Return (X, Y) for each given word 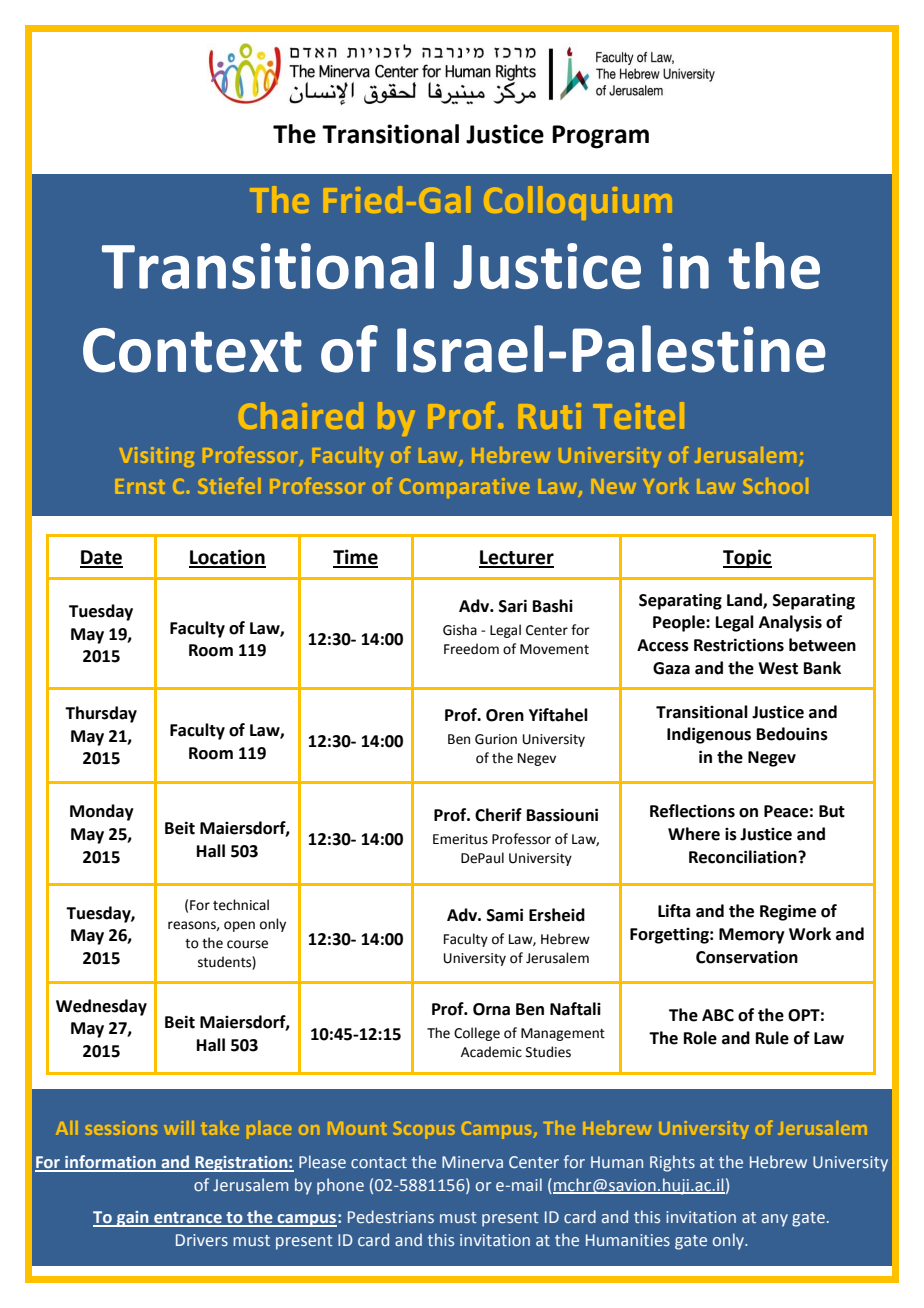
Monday (102, 812)
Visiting (157, 457)
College (477, 1034)
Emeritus (460, 839)
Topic (747, 558)
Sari (513, 606)
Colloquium (577, 203)
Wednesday (101, 1007)
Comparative (464, 488)
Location (227, 558)
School (776, 486)
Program (600, 137)
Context (192, 350)
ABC (718, 1015)
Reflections (692, 811)
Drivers (202, 1240)
